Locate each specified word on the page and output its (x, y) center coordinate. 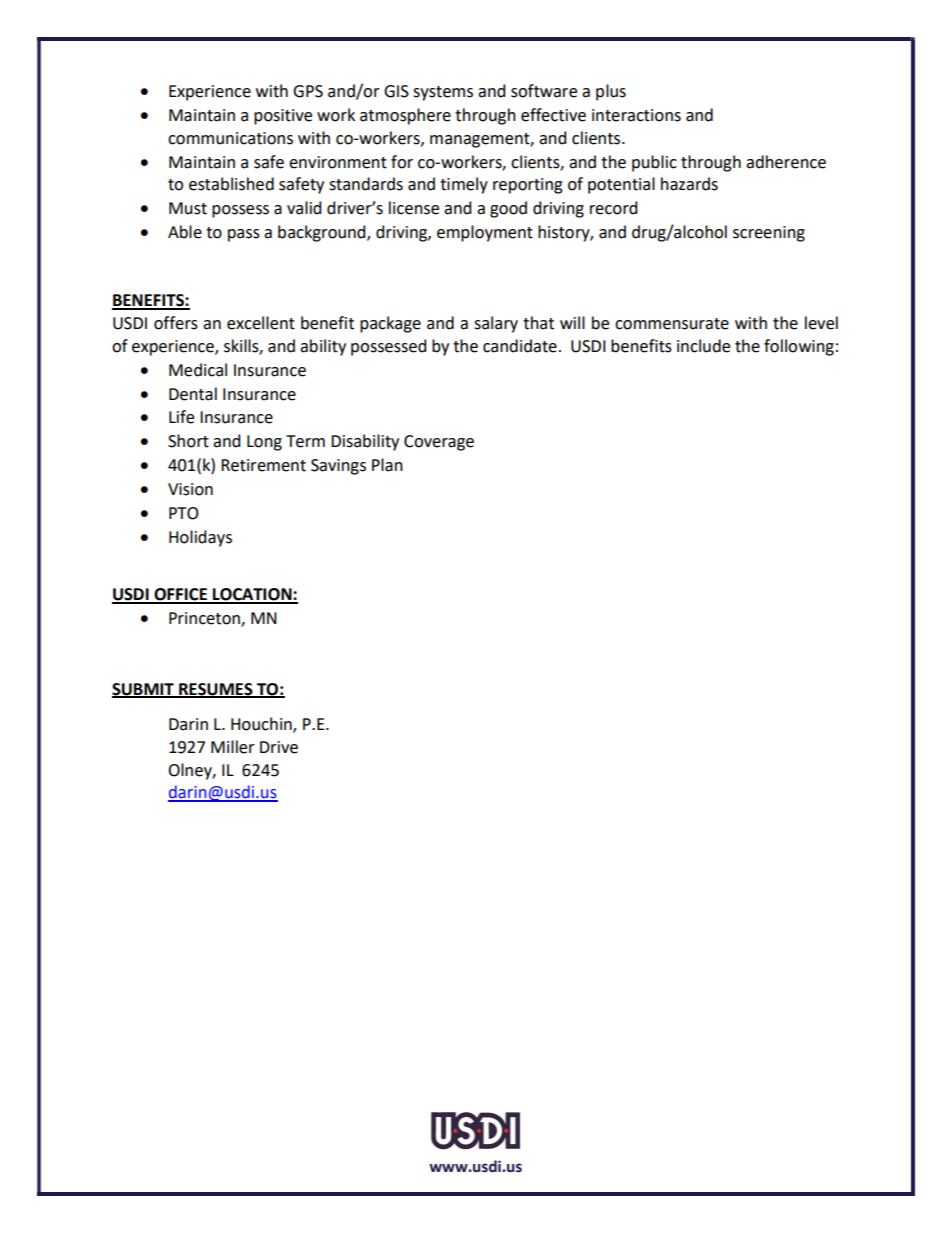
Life (181, 417)
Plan (387, 465)
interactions (636, 115)
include (703, 346)
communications (230, 138)
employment (485, 233)
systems (443, 93)
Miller (233, 747)
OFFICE (180, 595)
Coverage (439, 443)
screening (769, 234)
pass (244, 235)
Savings (338, 467)
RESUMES (216, 690)
